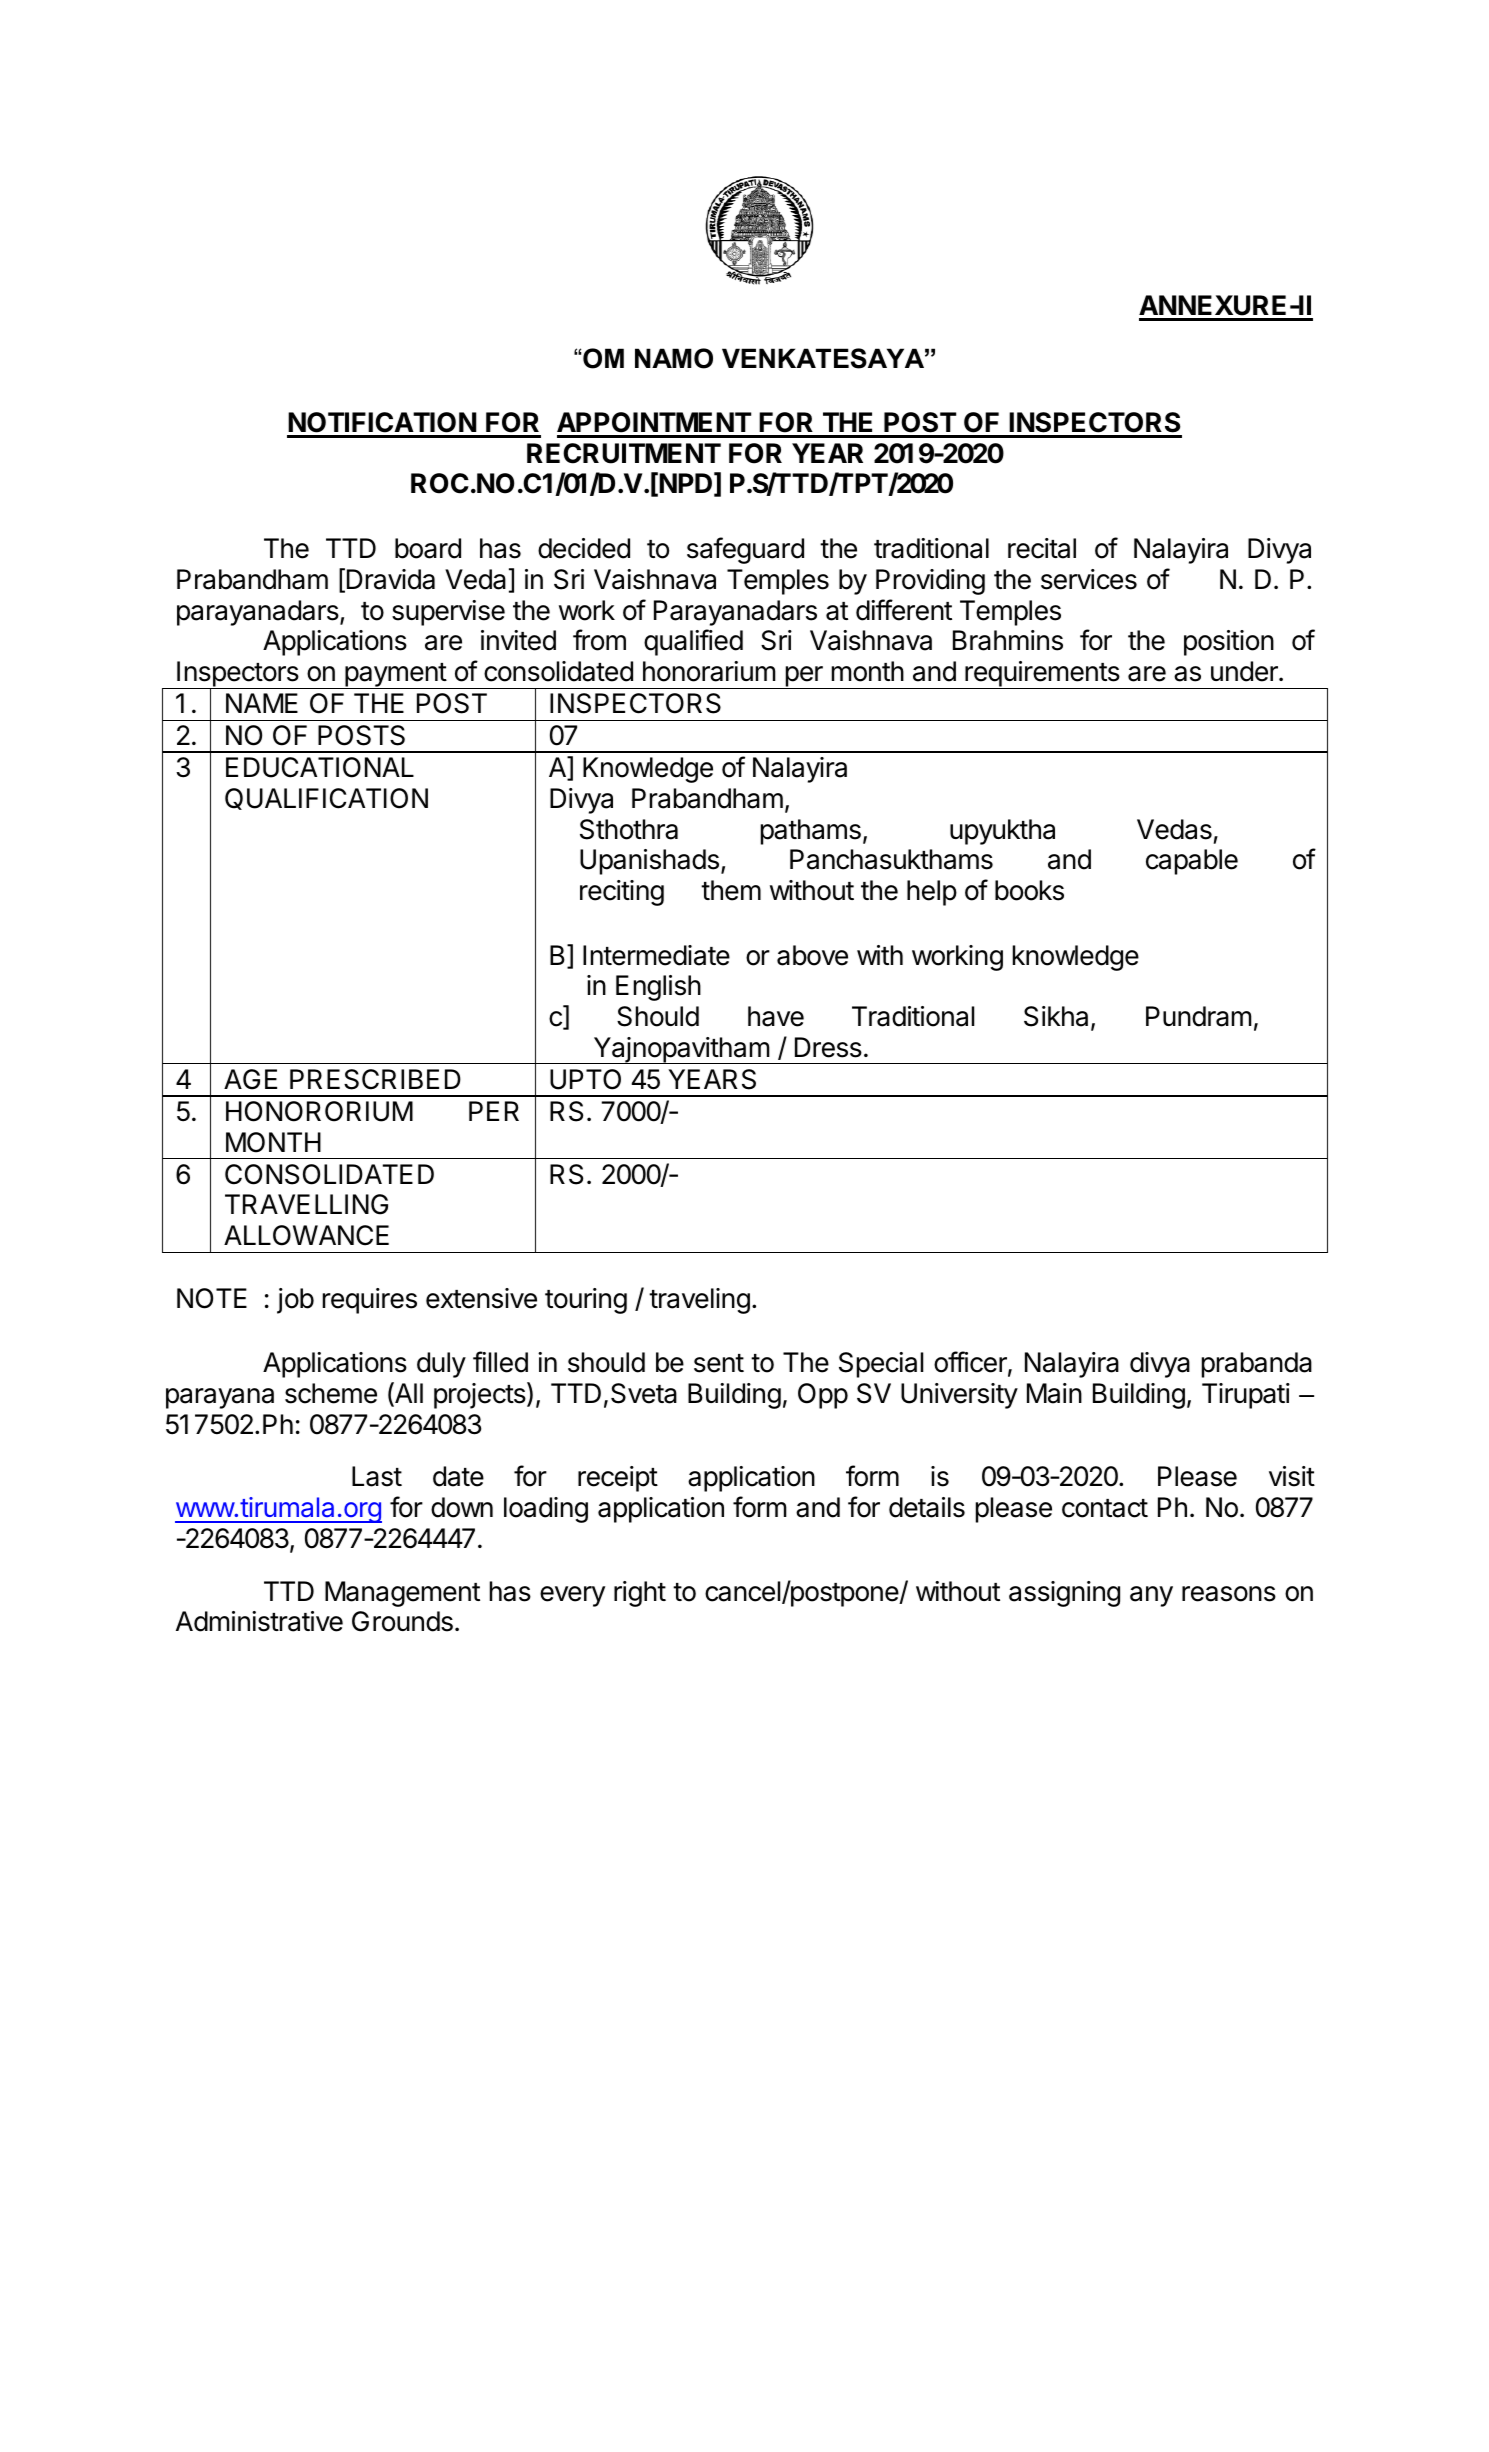 This document has width=1489, height=2452. What do you see at coordinates (402, 1594) in the document?
I see `Management` at bounding box center [402, 1594].
